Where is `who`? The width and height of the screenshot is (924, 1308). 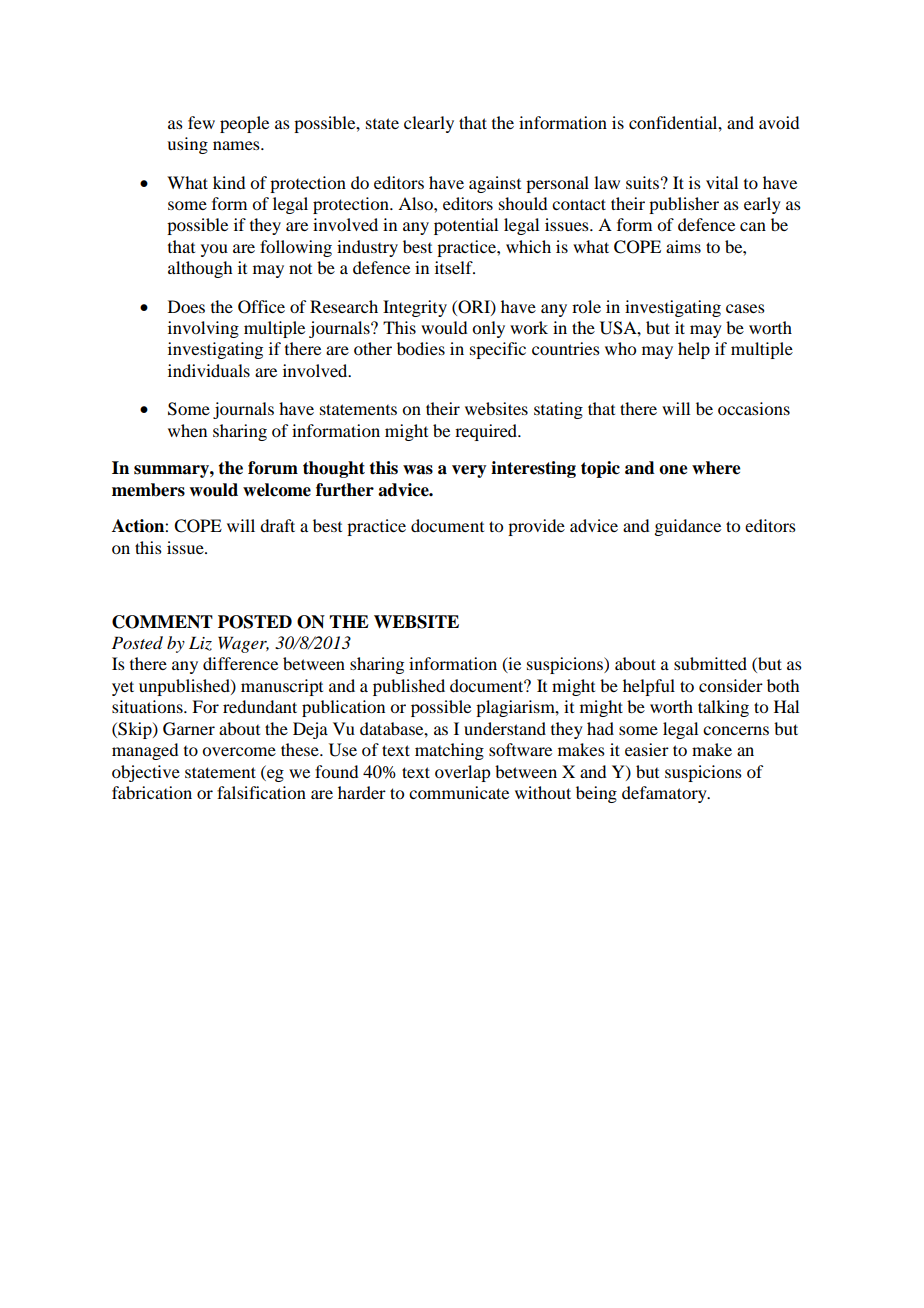 who is located at coordinates (620, 348).
